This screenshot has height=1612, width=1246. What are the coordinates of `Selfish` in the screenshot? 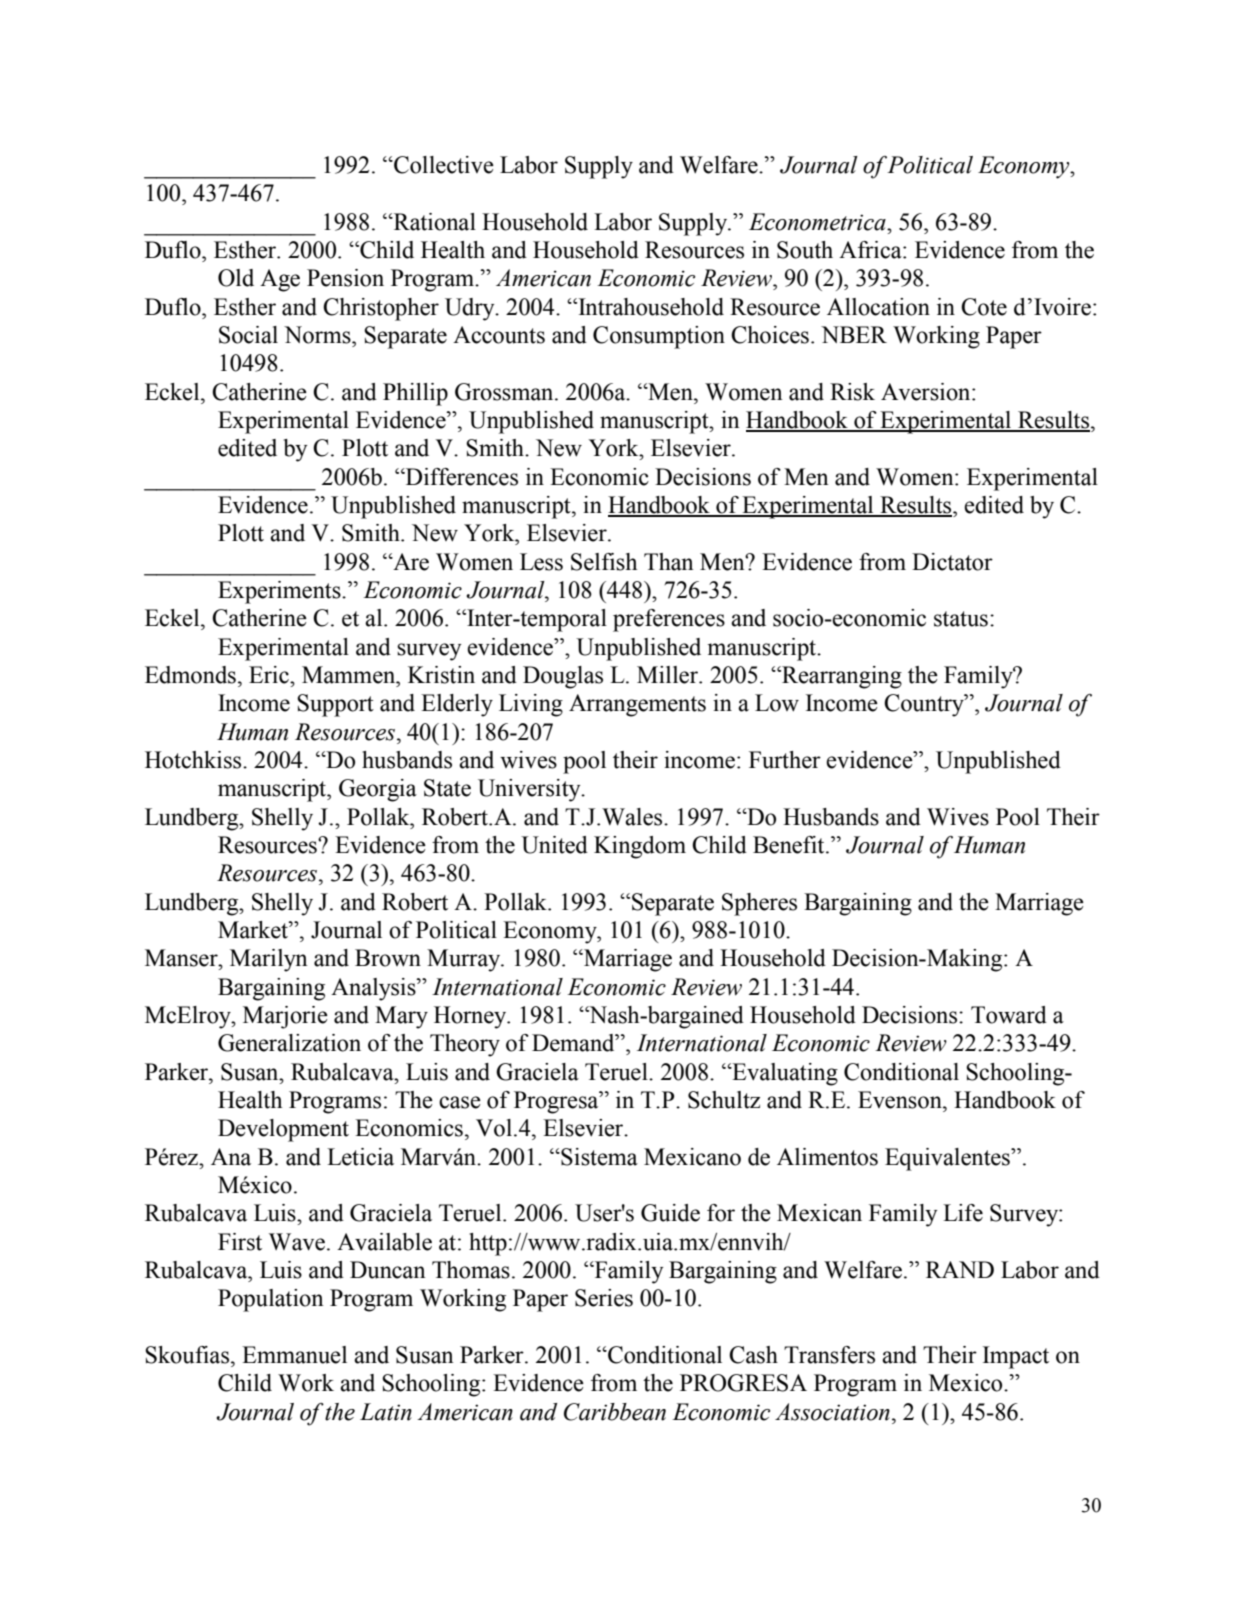 It's located at (604, 562).
